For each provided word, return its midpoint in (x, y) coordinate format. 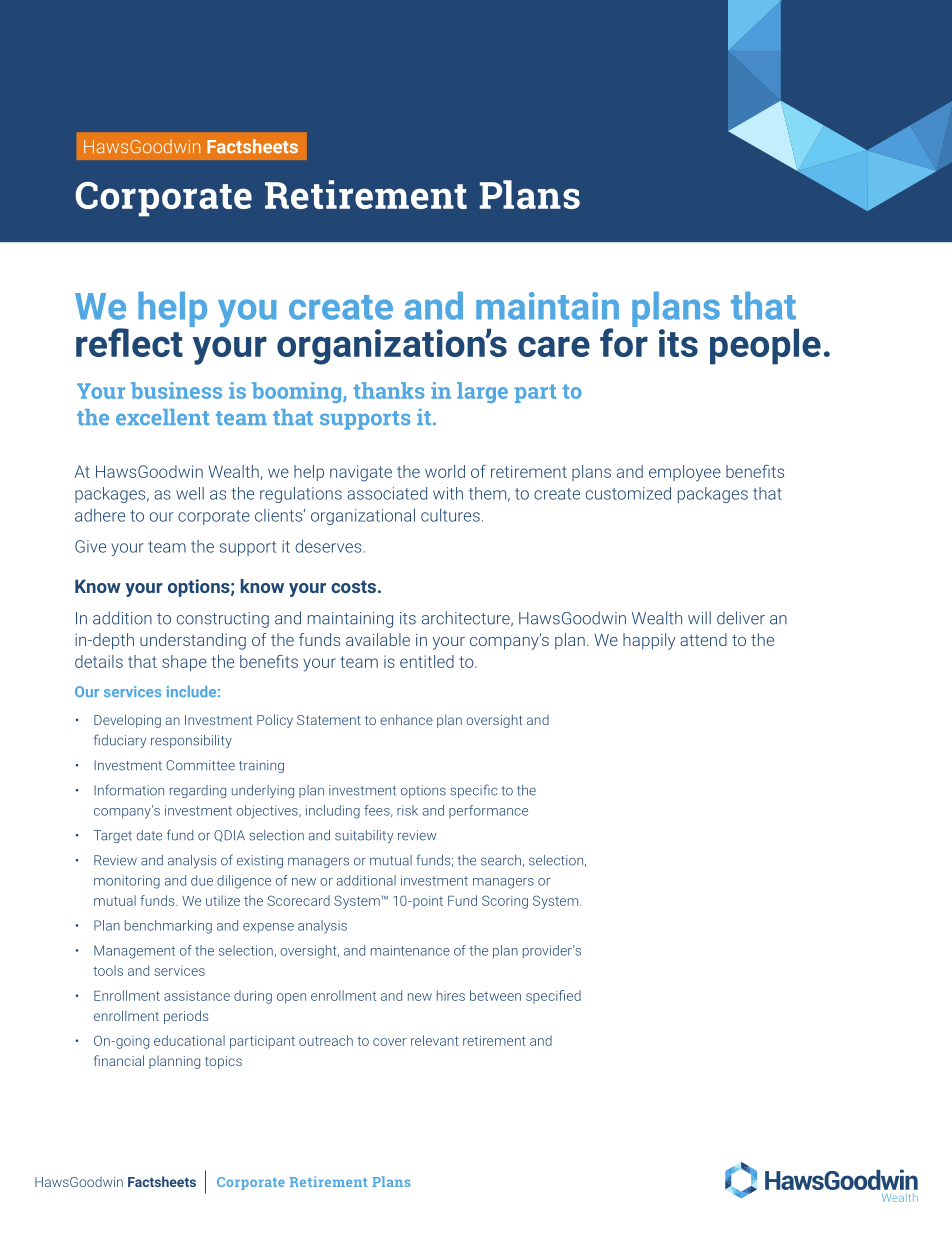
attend (703, 639)
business (176, 390)
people (765, 346)
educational (189, 1040)
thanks (388, 390)
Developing (127, 721)
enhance (406, 719)
